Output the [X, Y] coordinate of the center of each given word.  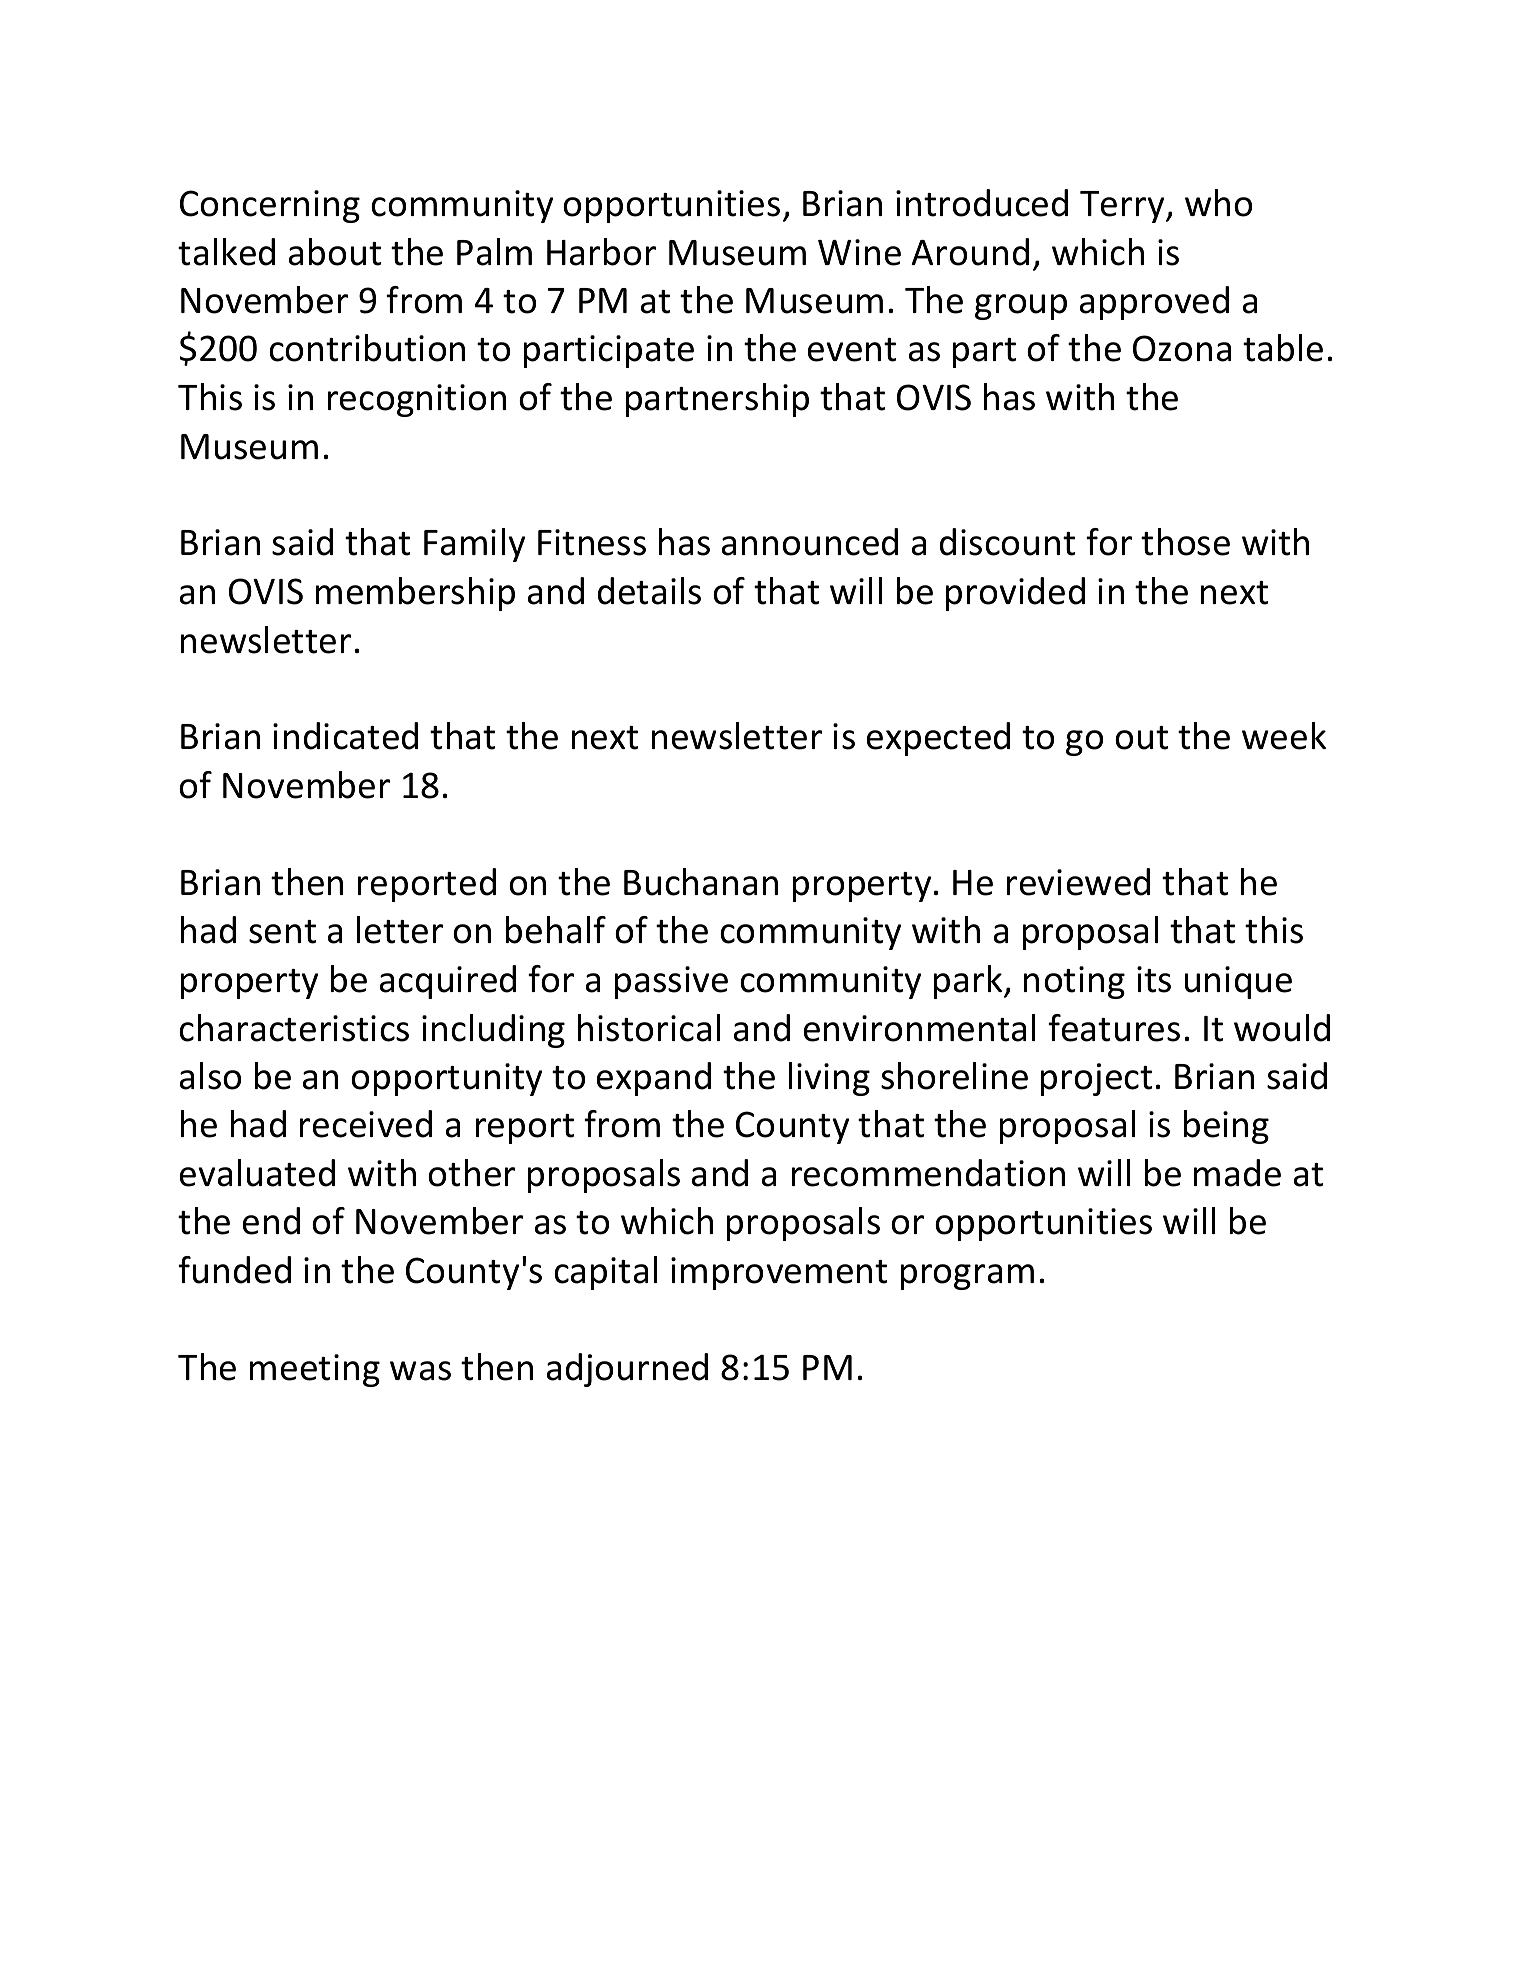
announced [810, 542]
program [967, 1277]
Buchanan [701, 882]
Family [474, 545]
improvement [779, 1273]
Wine [859, 252]
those [1185, 542]
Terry [1123, 207]
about [335, 252]
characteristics [294, 1028]
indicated [345, 736]
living [829, 1079]
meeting [315, 1370]
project [1096, 1079]
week [1284, 736]
